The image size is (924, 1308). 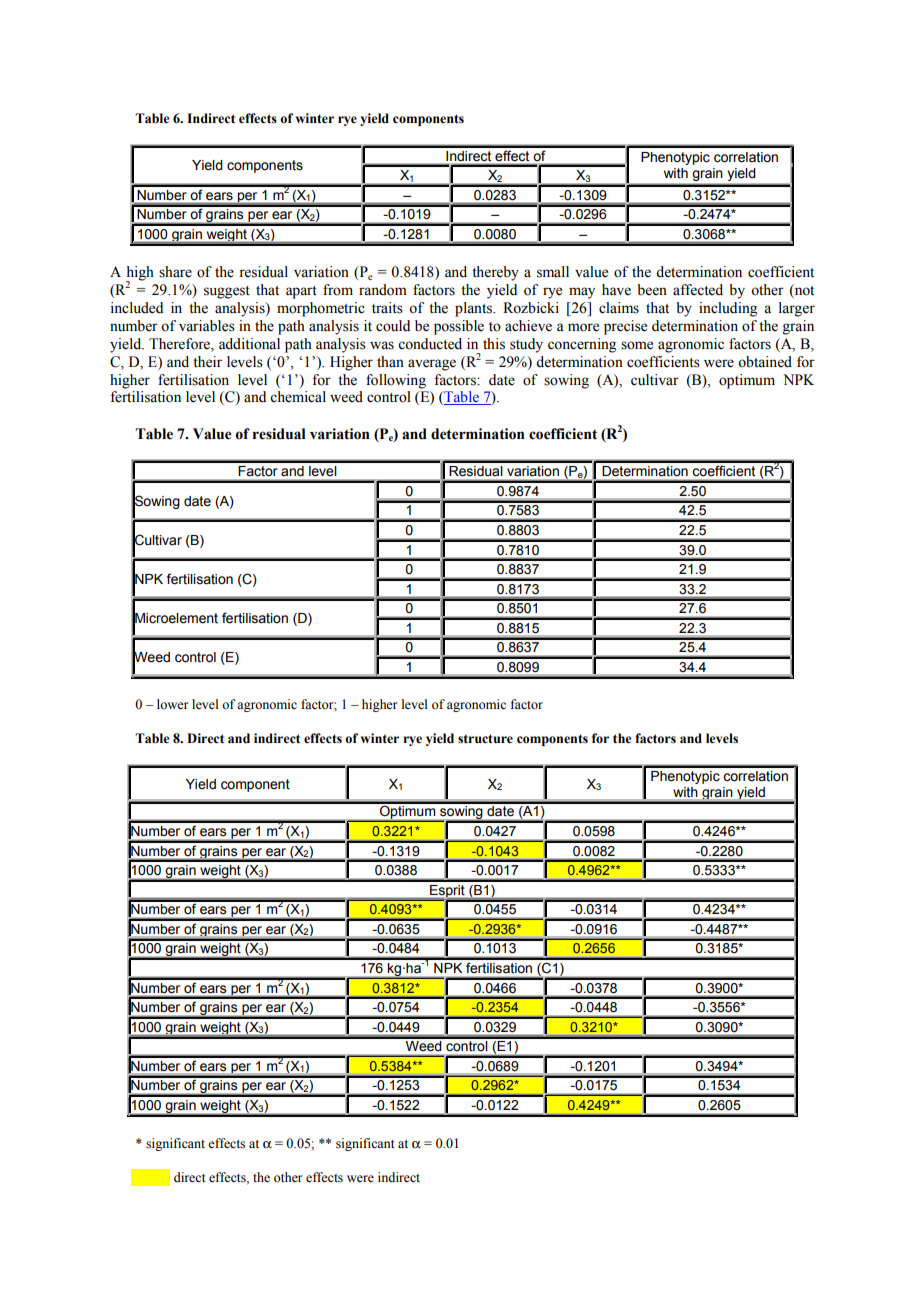 What do you see at coordinates (227, 292) in the document?
I see `suggest` at bounding box center [227, 292].
